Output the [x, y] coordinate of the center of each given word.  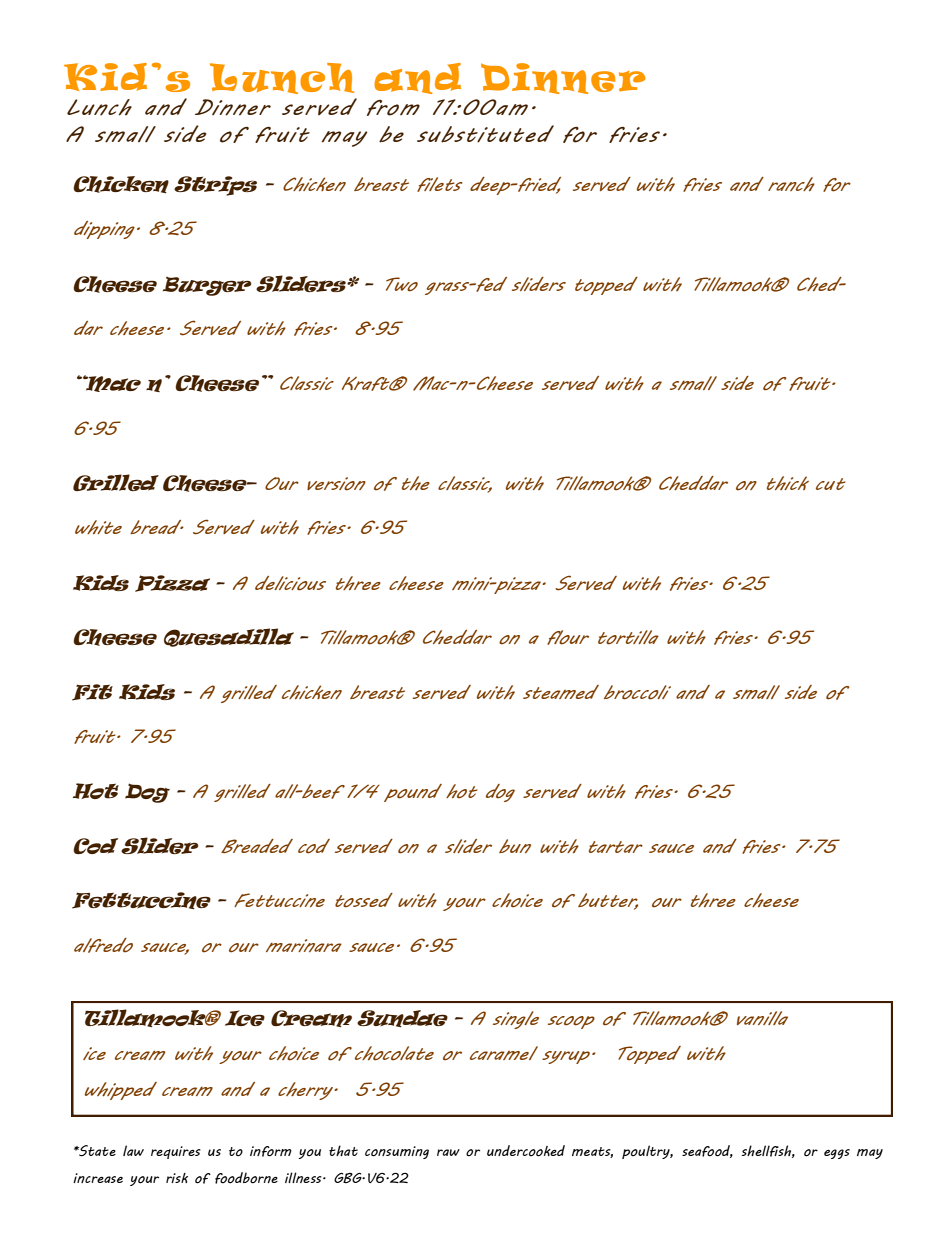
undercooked [526, 1151]
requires [176, 1152]
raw [448, 1152]
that [343, 1150]
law [133, 1150]
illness [304, 1177]
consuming [397, 1152]
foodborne [246, 1178]
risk [177, 1178]
